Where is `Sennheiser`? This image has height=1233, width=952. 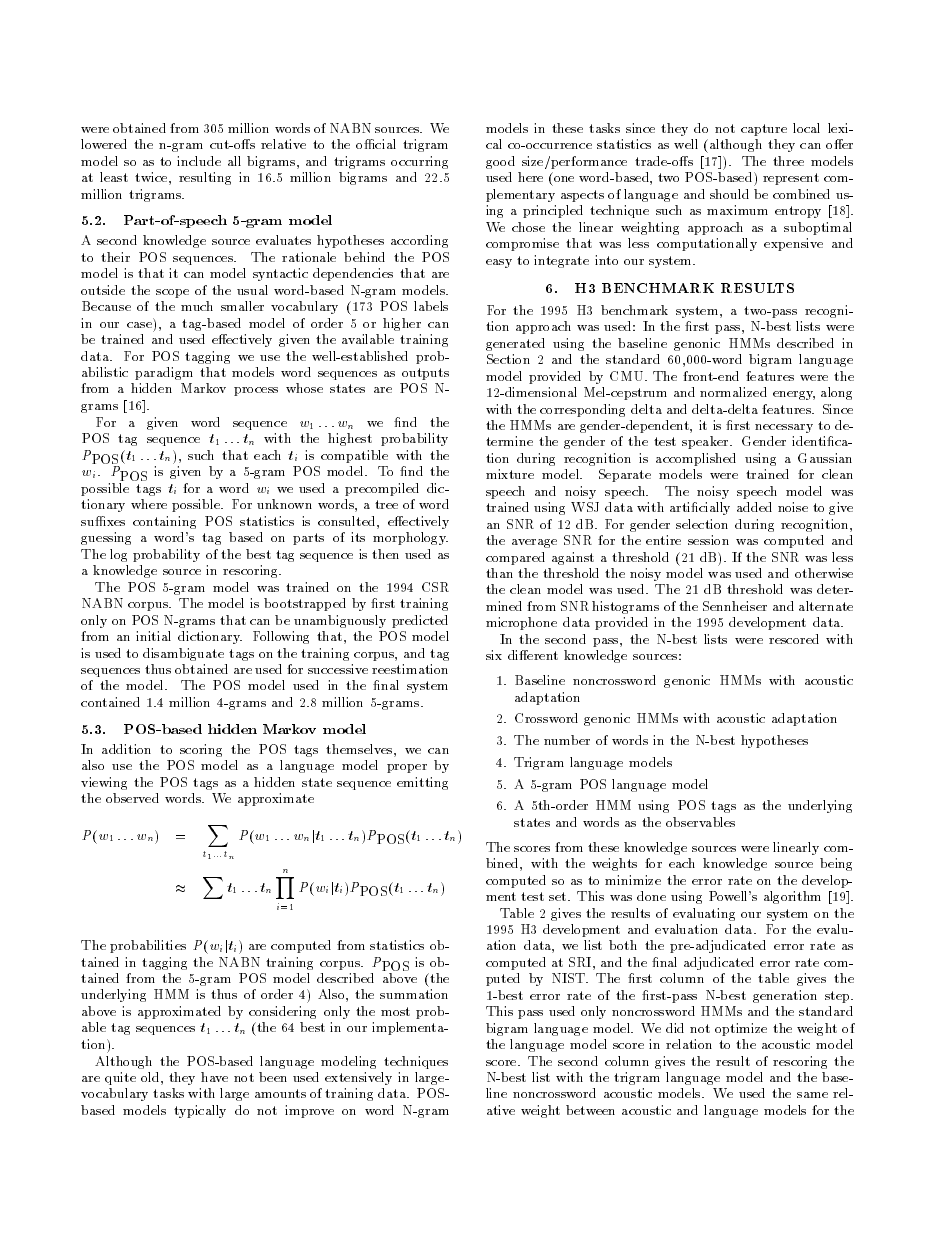 Sennheiser is located at coordinates (735, 606).
